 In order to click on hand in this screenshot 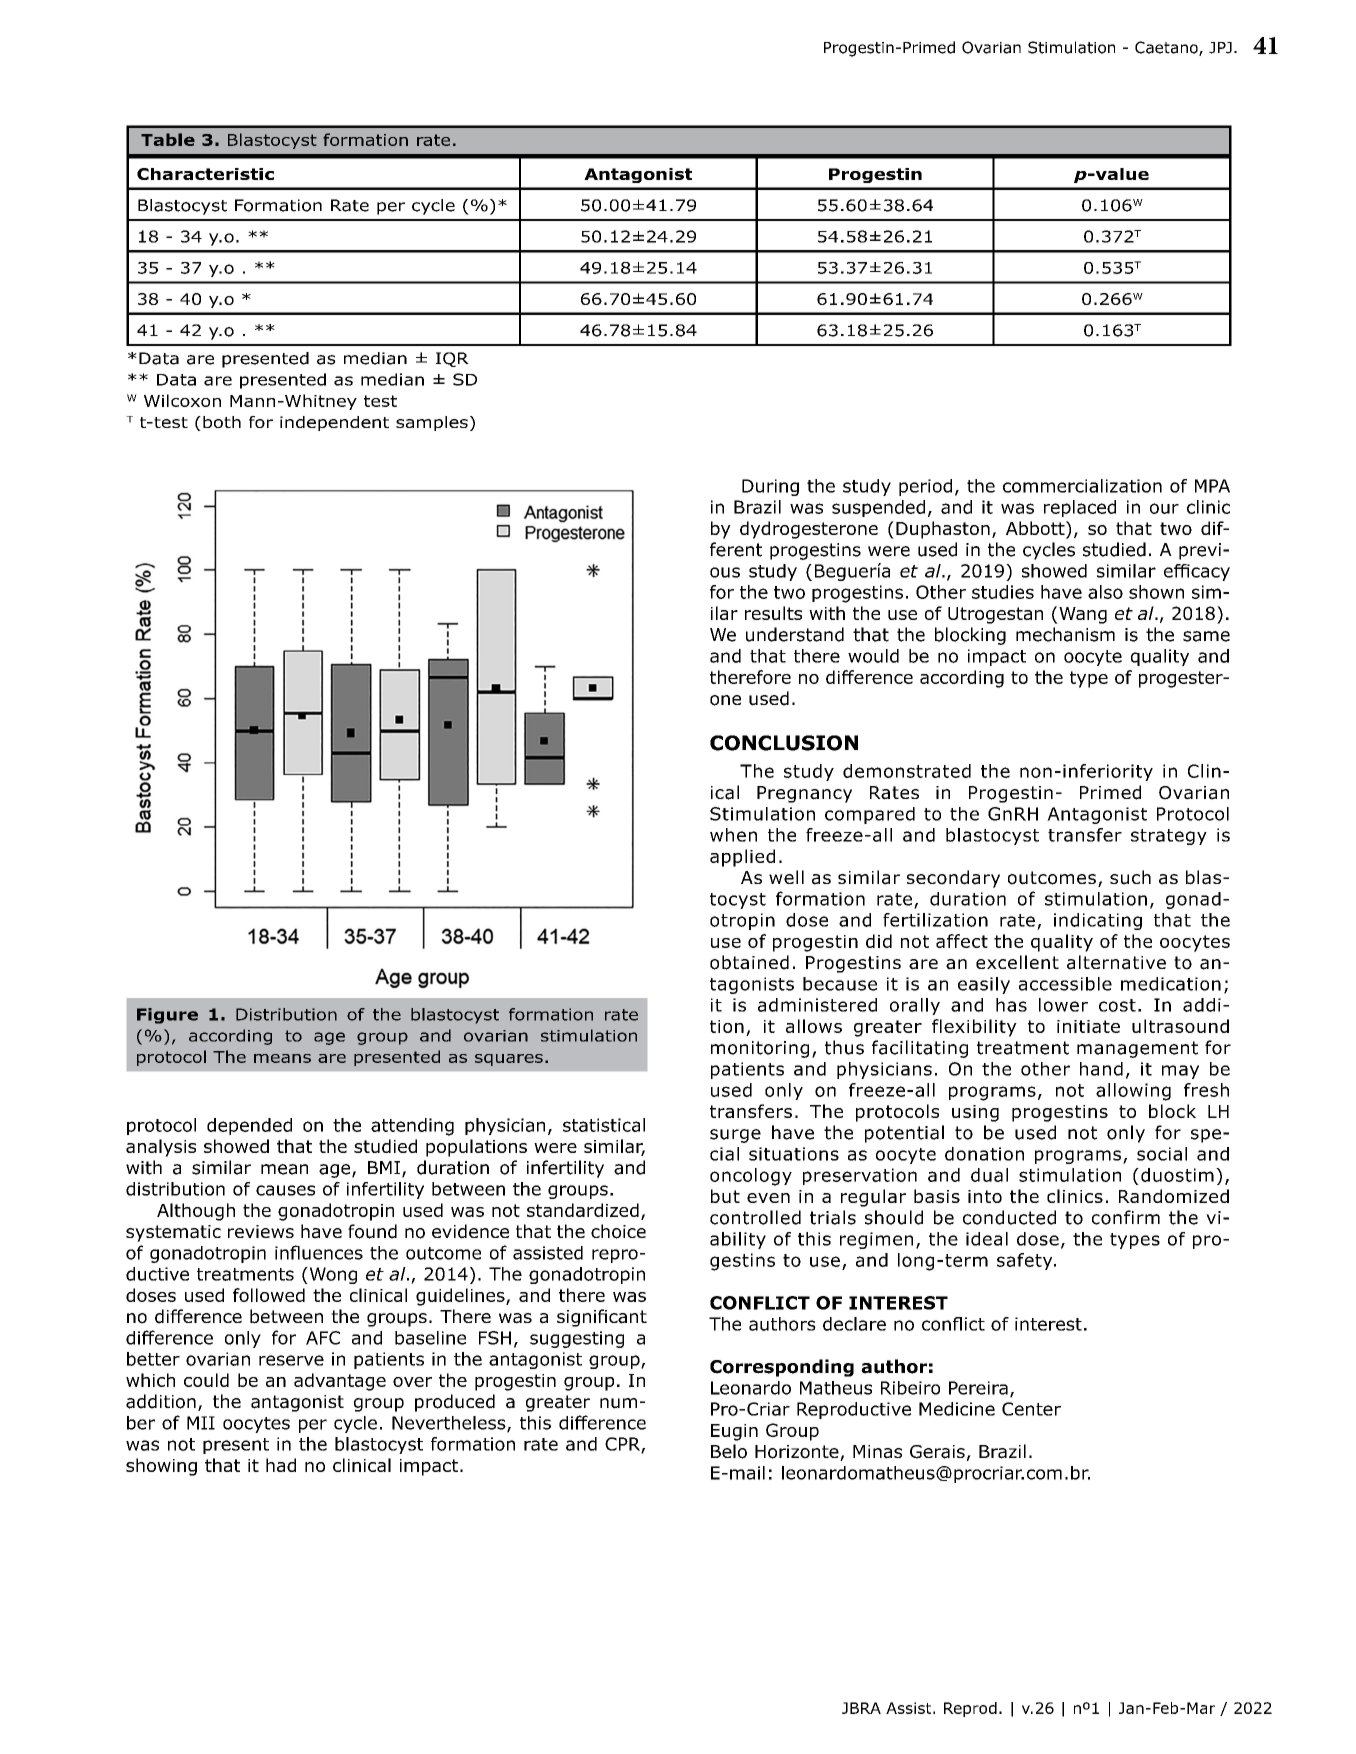, I will do `click(1101, 1069)`.
